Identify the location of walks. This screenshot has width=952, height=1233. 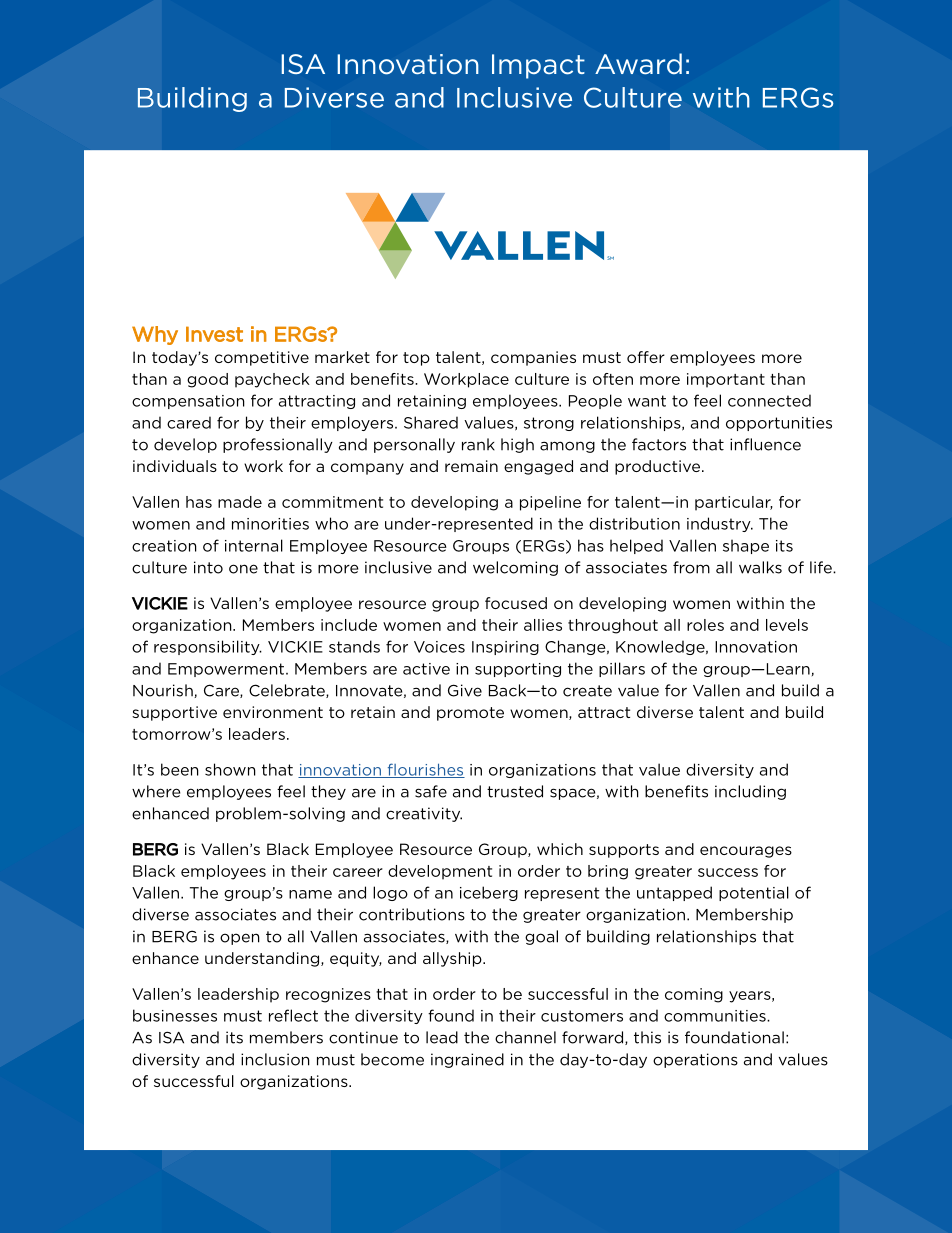
(760, 567).
